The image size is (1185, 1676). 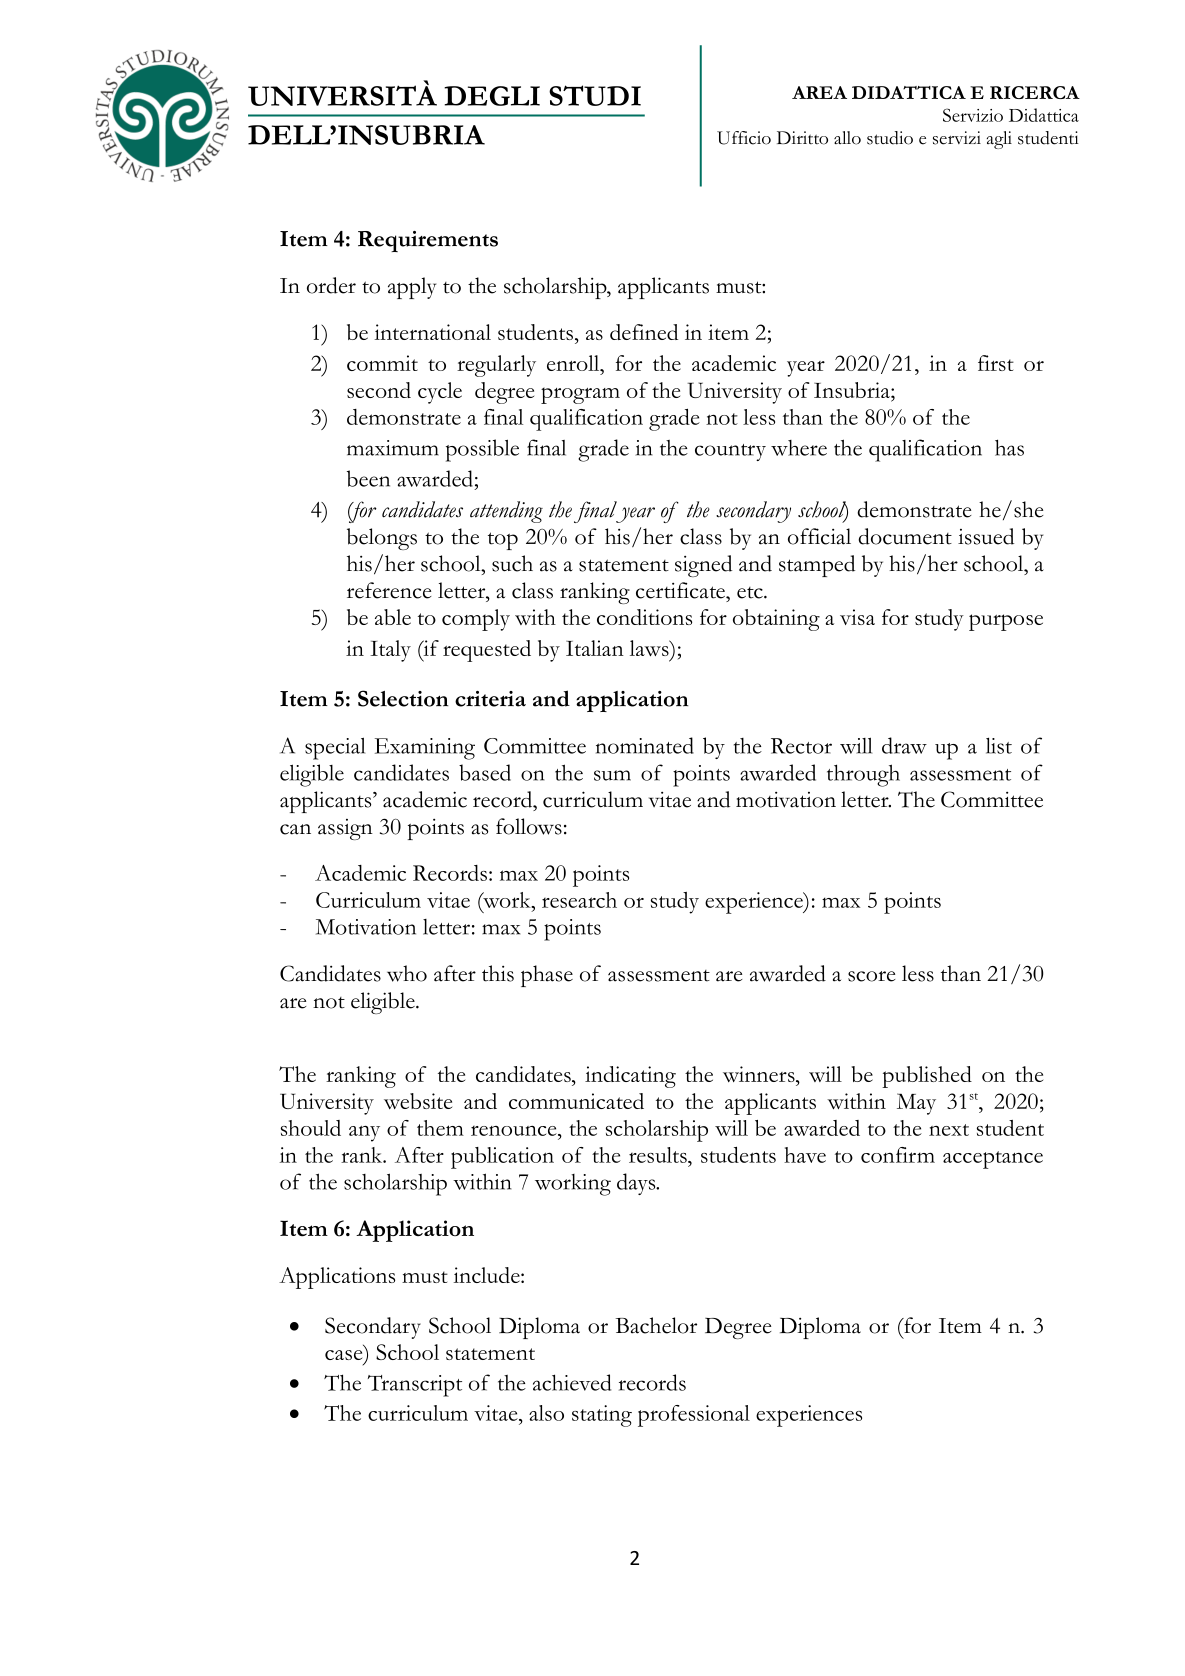 What do you see at coordinates (393, 448) in the image?
I see `maximum` at bounding box center [393, 448].
